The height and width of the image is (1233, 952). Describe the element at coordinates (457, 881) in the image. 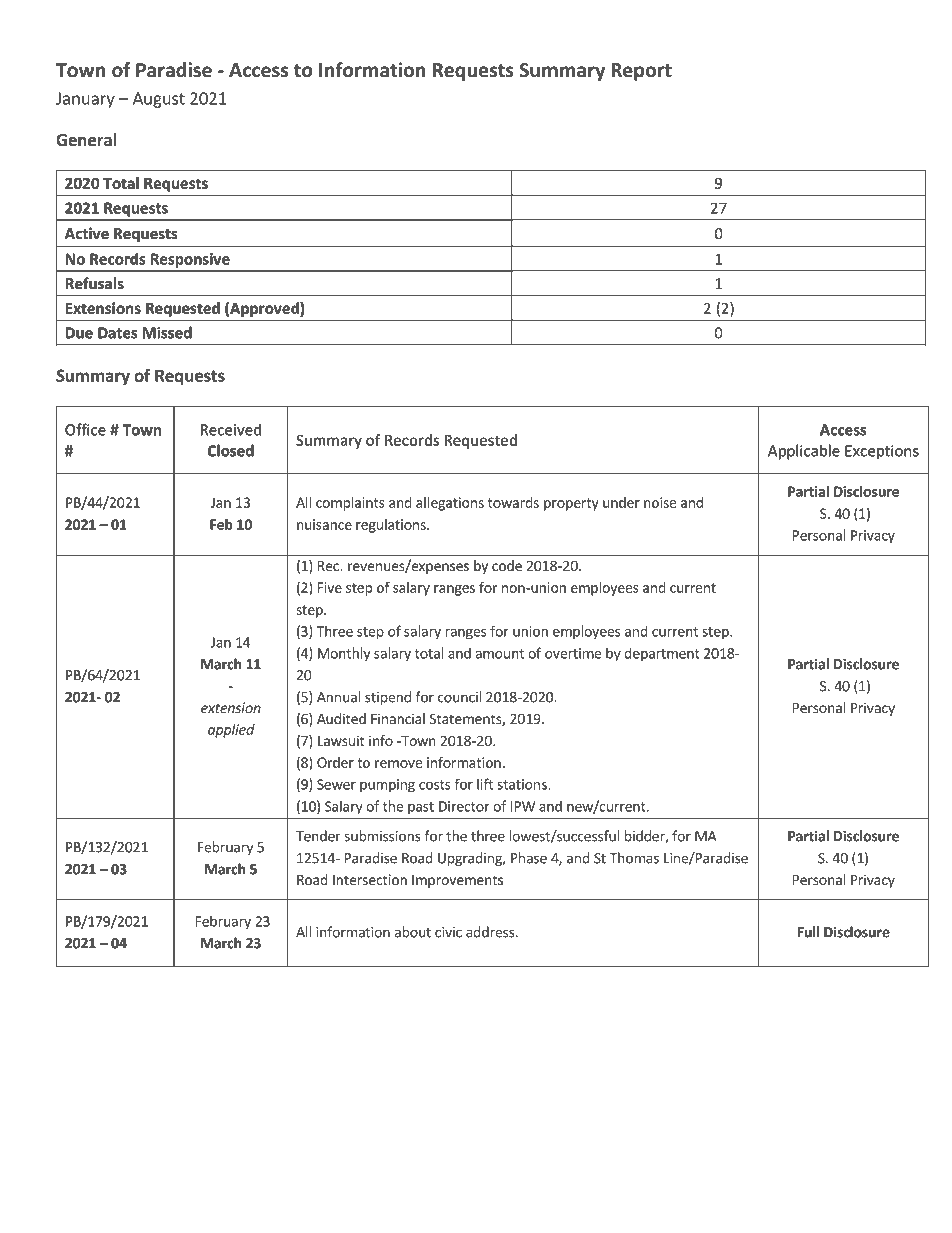

I see `Improvements` at that location.
